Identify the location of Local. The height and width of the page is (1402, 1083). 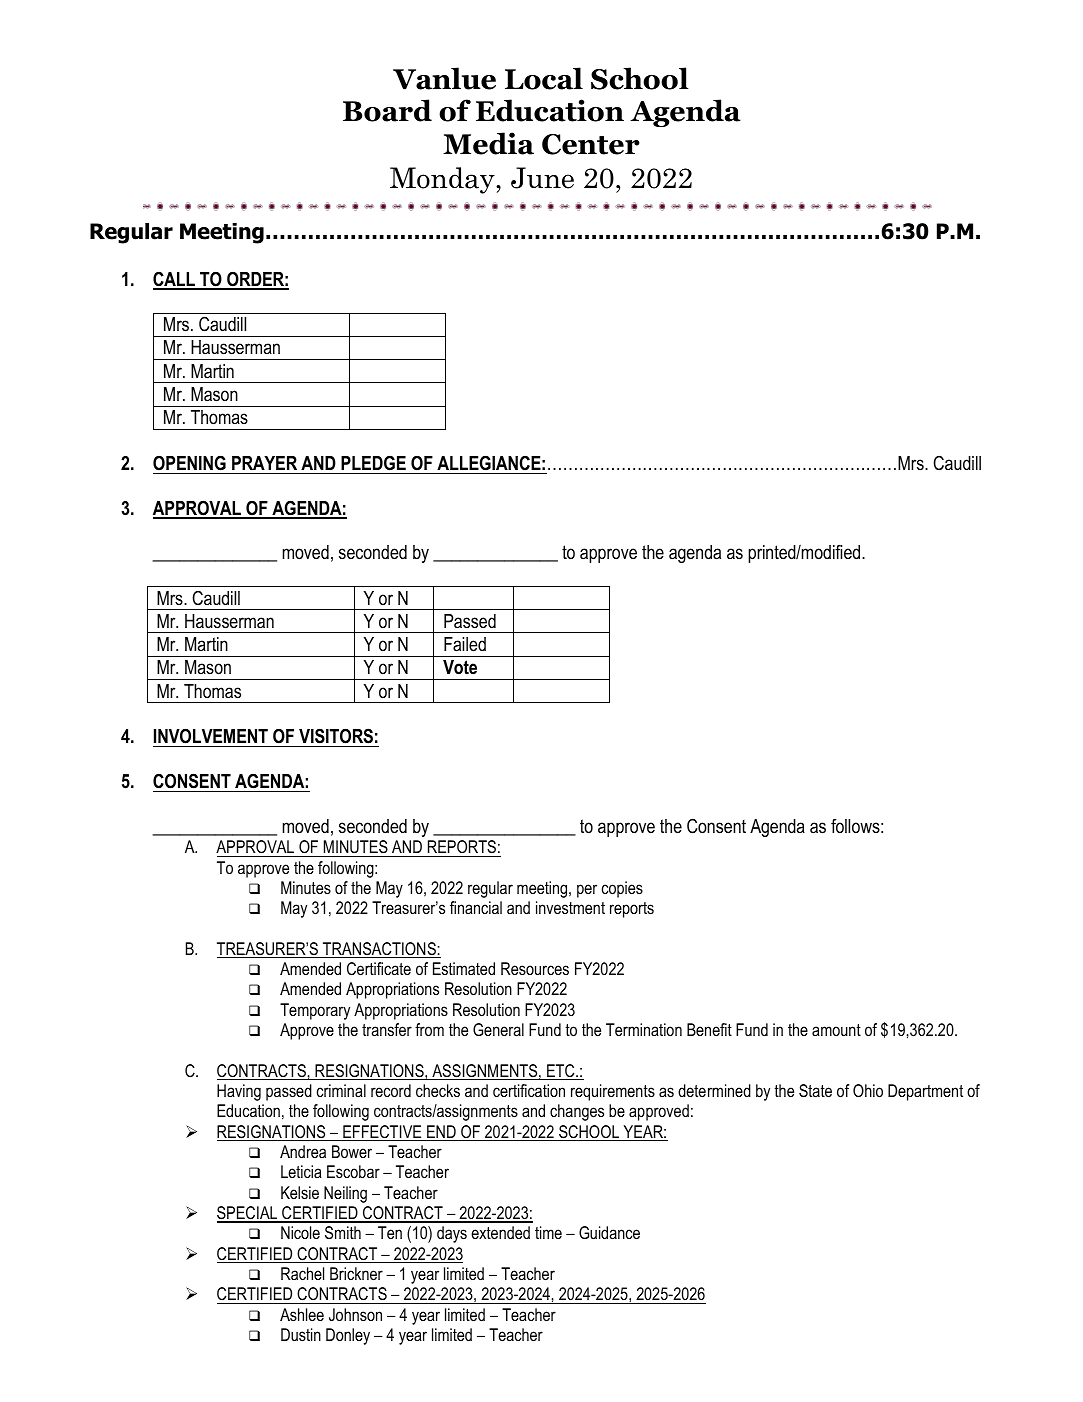
(544, 78).
